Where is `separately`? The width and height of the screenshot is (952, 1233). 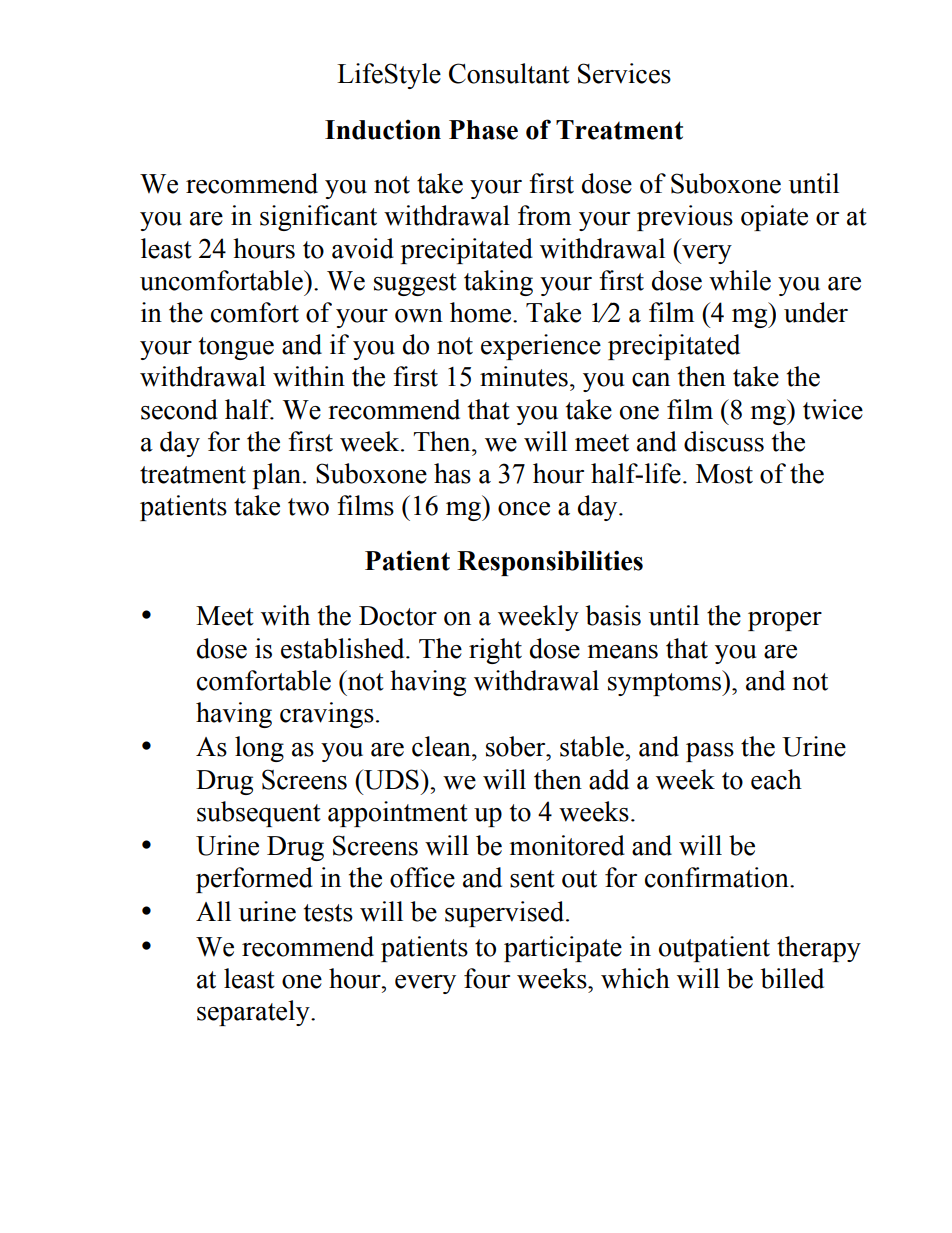 separately is located at coordinates (254, 1013).
